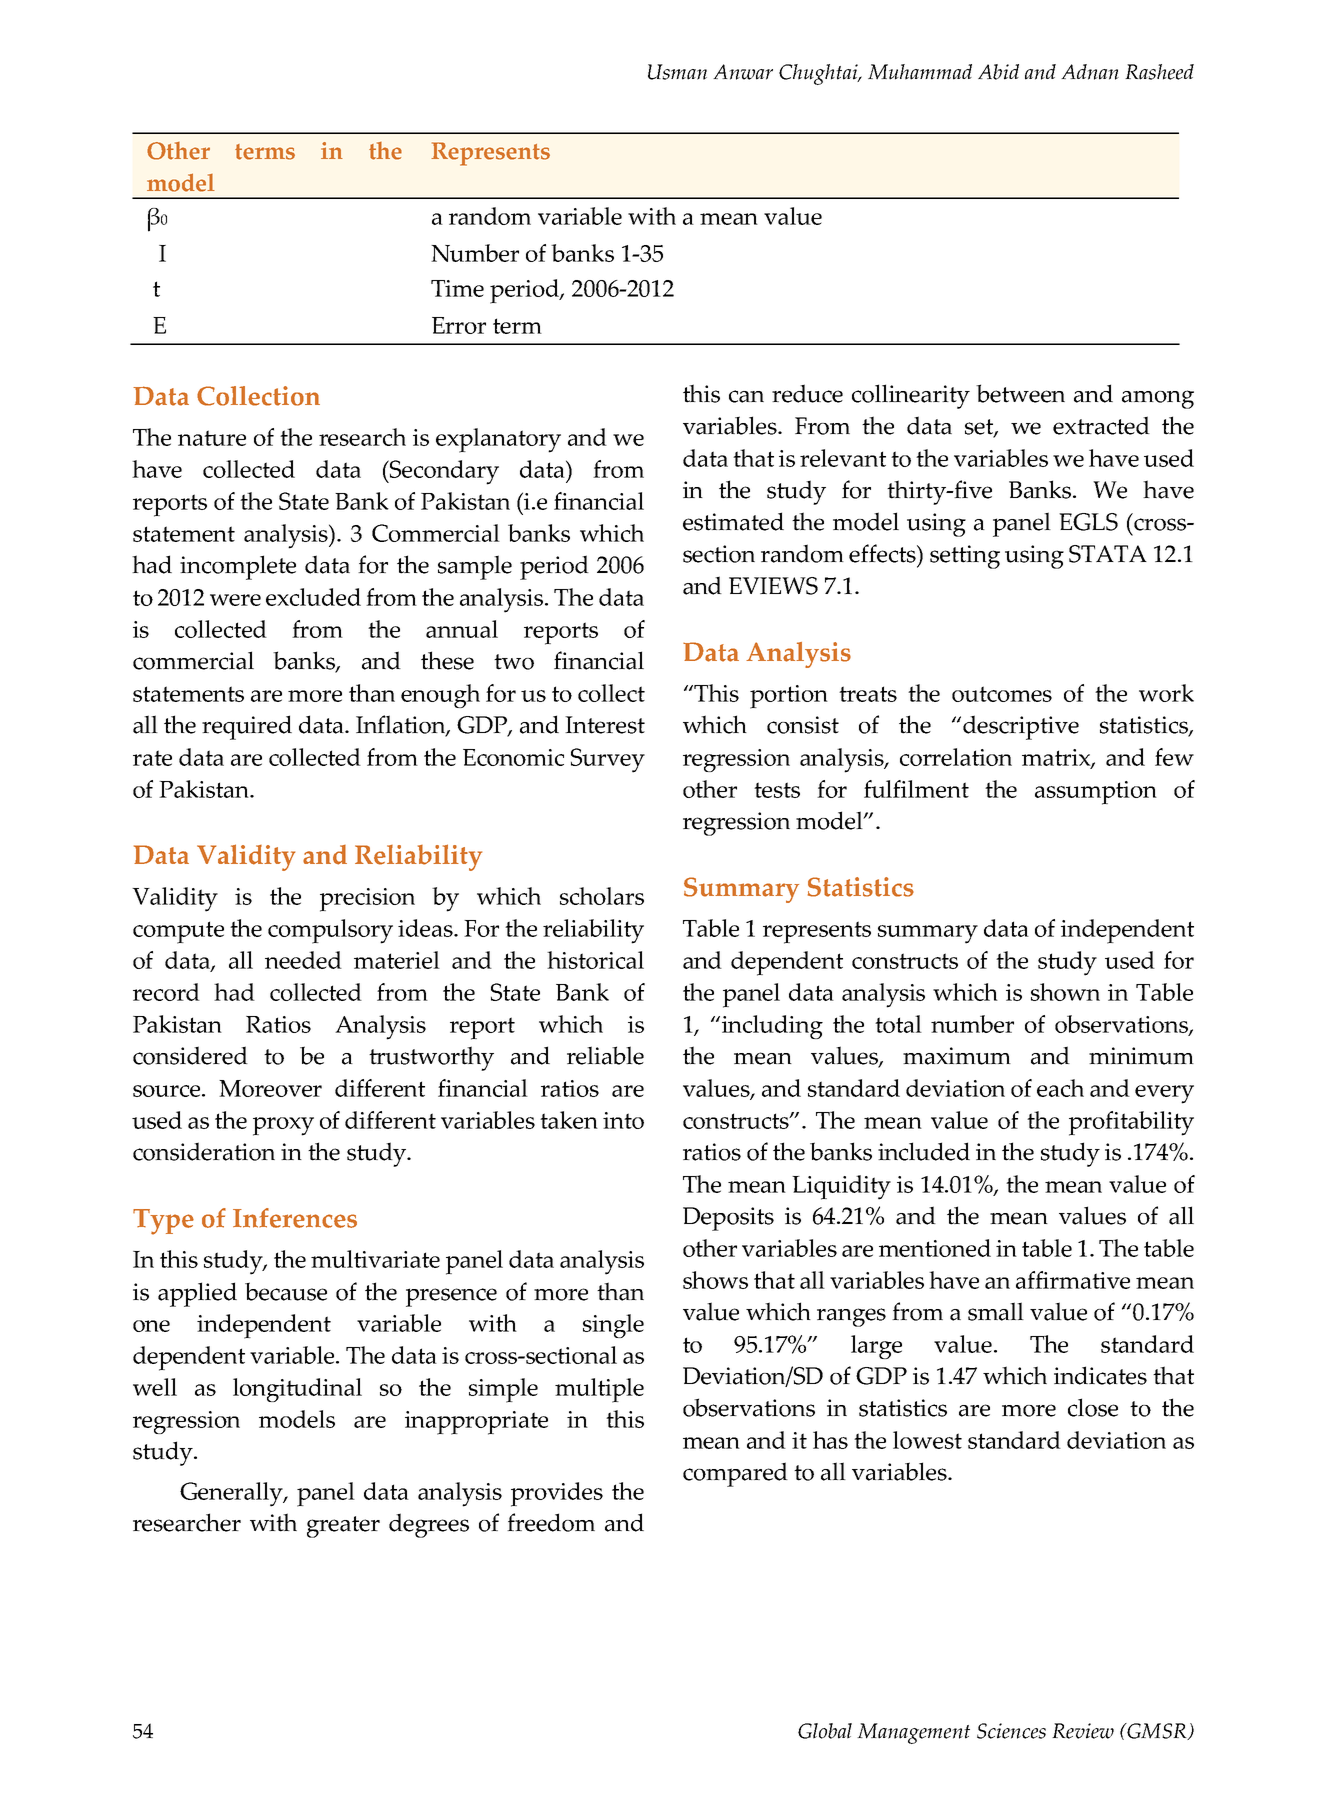 The width and height of the screenshot is (1327, 1801). Describe the element at coordinates (1065, 992) in the screenshot. I see `shown` at that location.
